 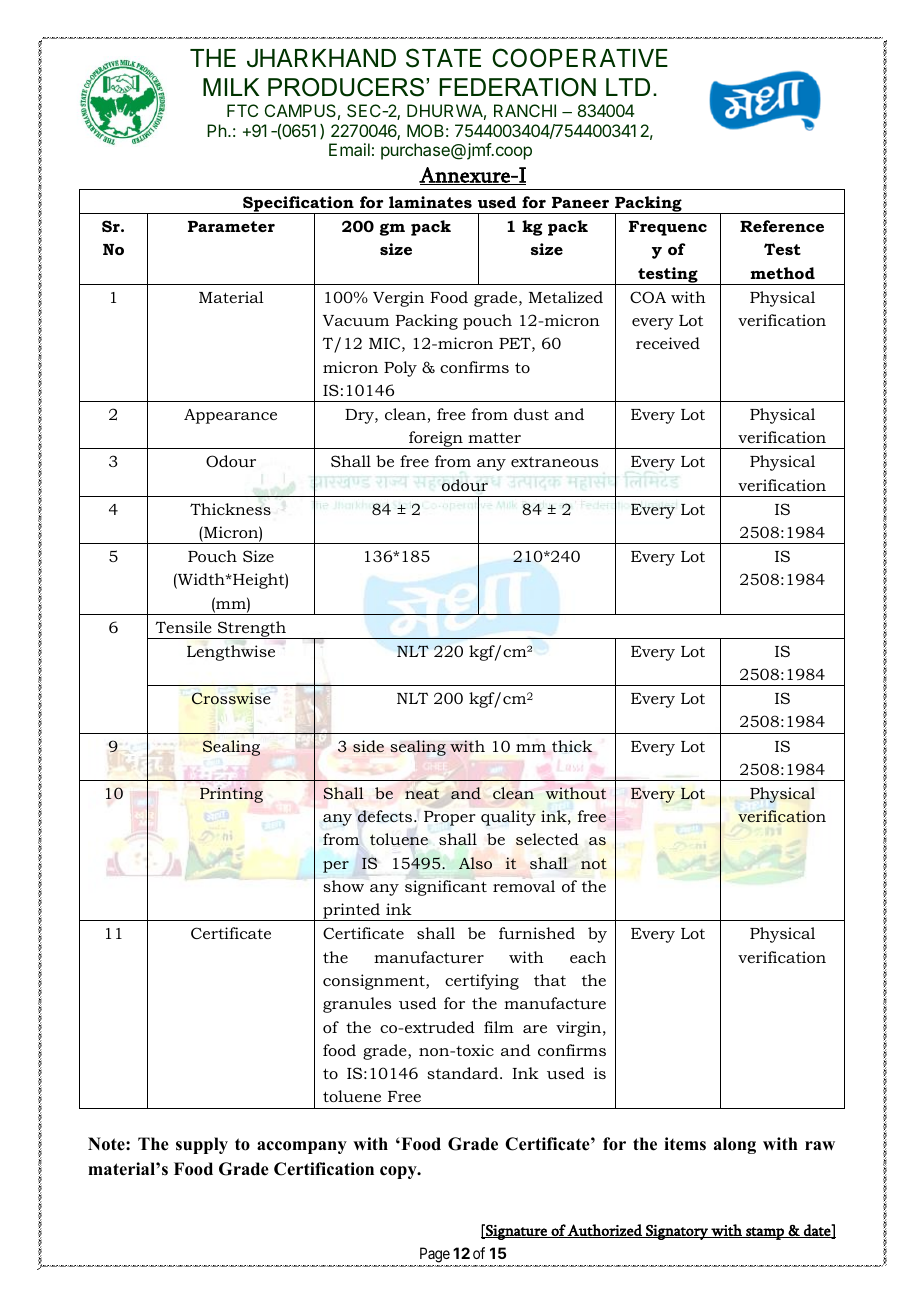 I want to click on Tensile, so click(x=183, y=627).
